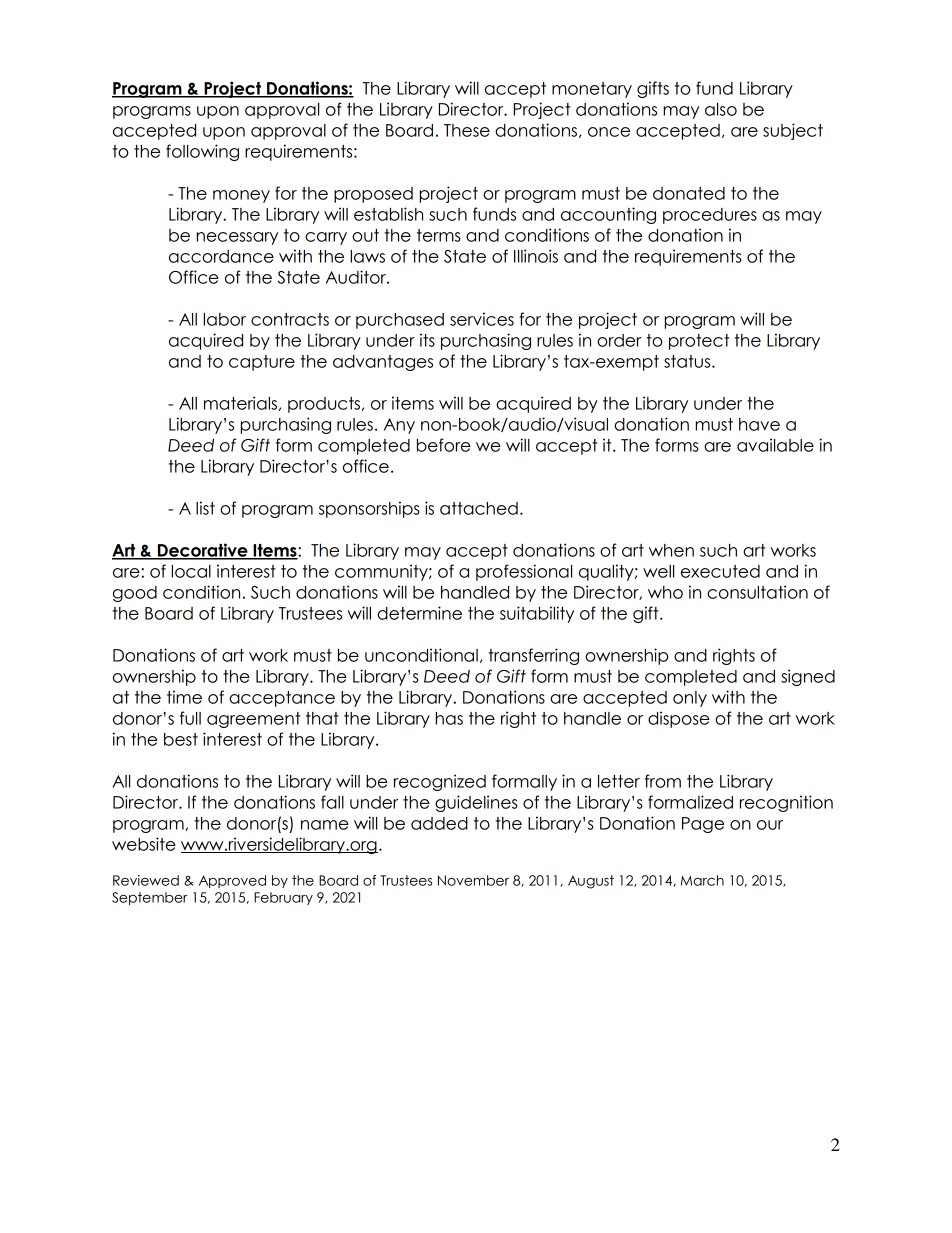  What do you see at coordinates (205, 508) in the image?
I see `list` at bounding box center [205, 508].
